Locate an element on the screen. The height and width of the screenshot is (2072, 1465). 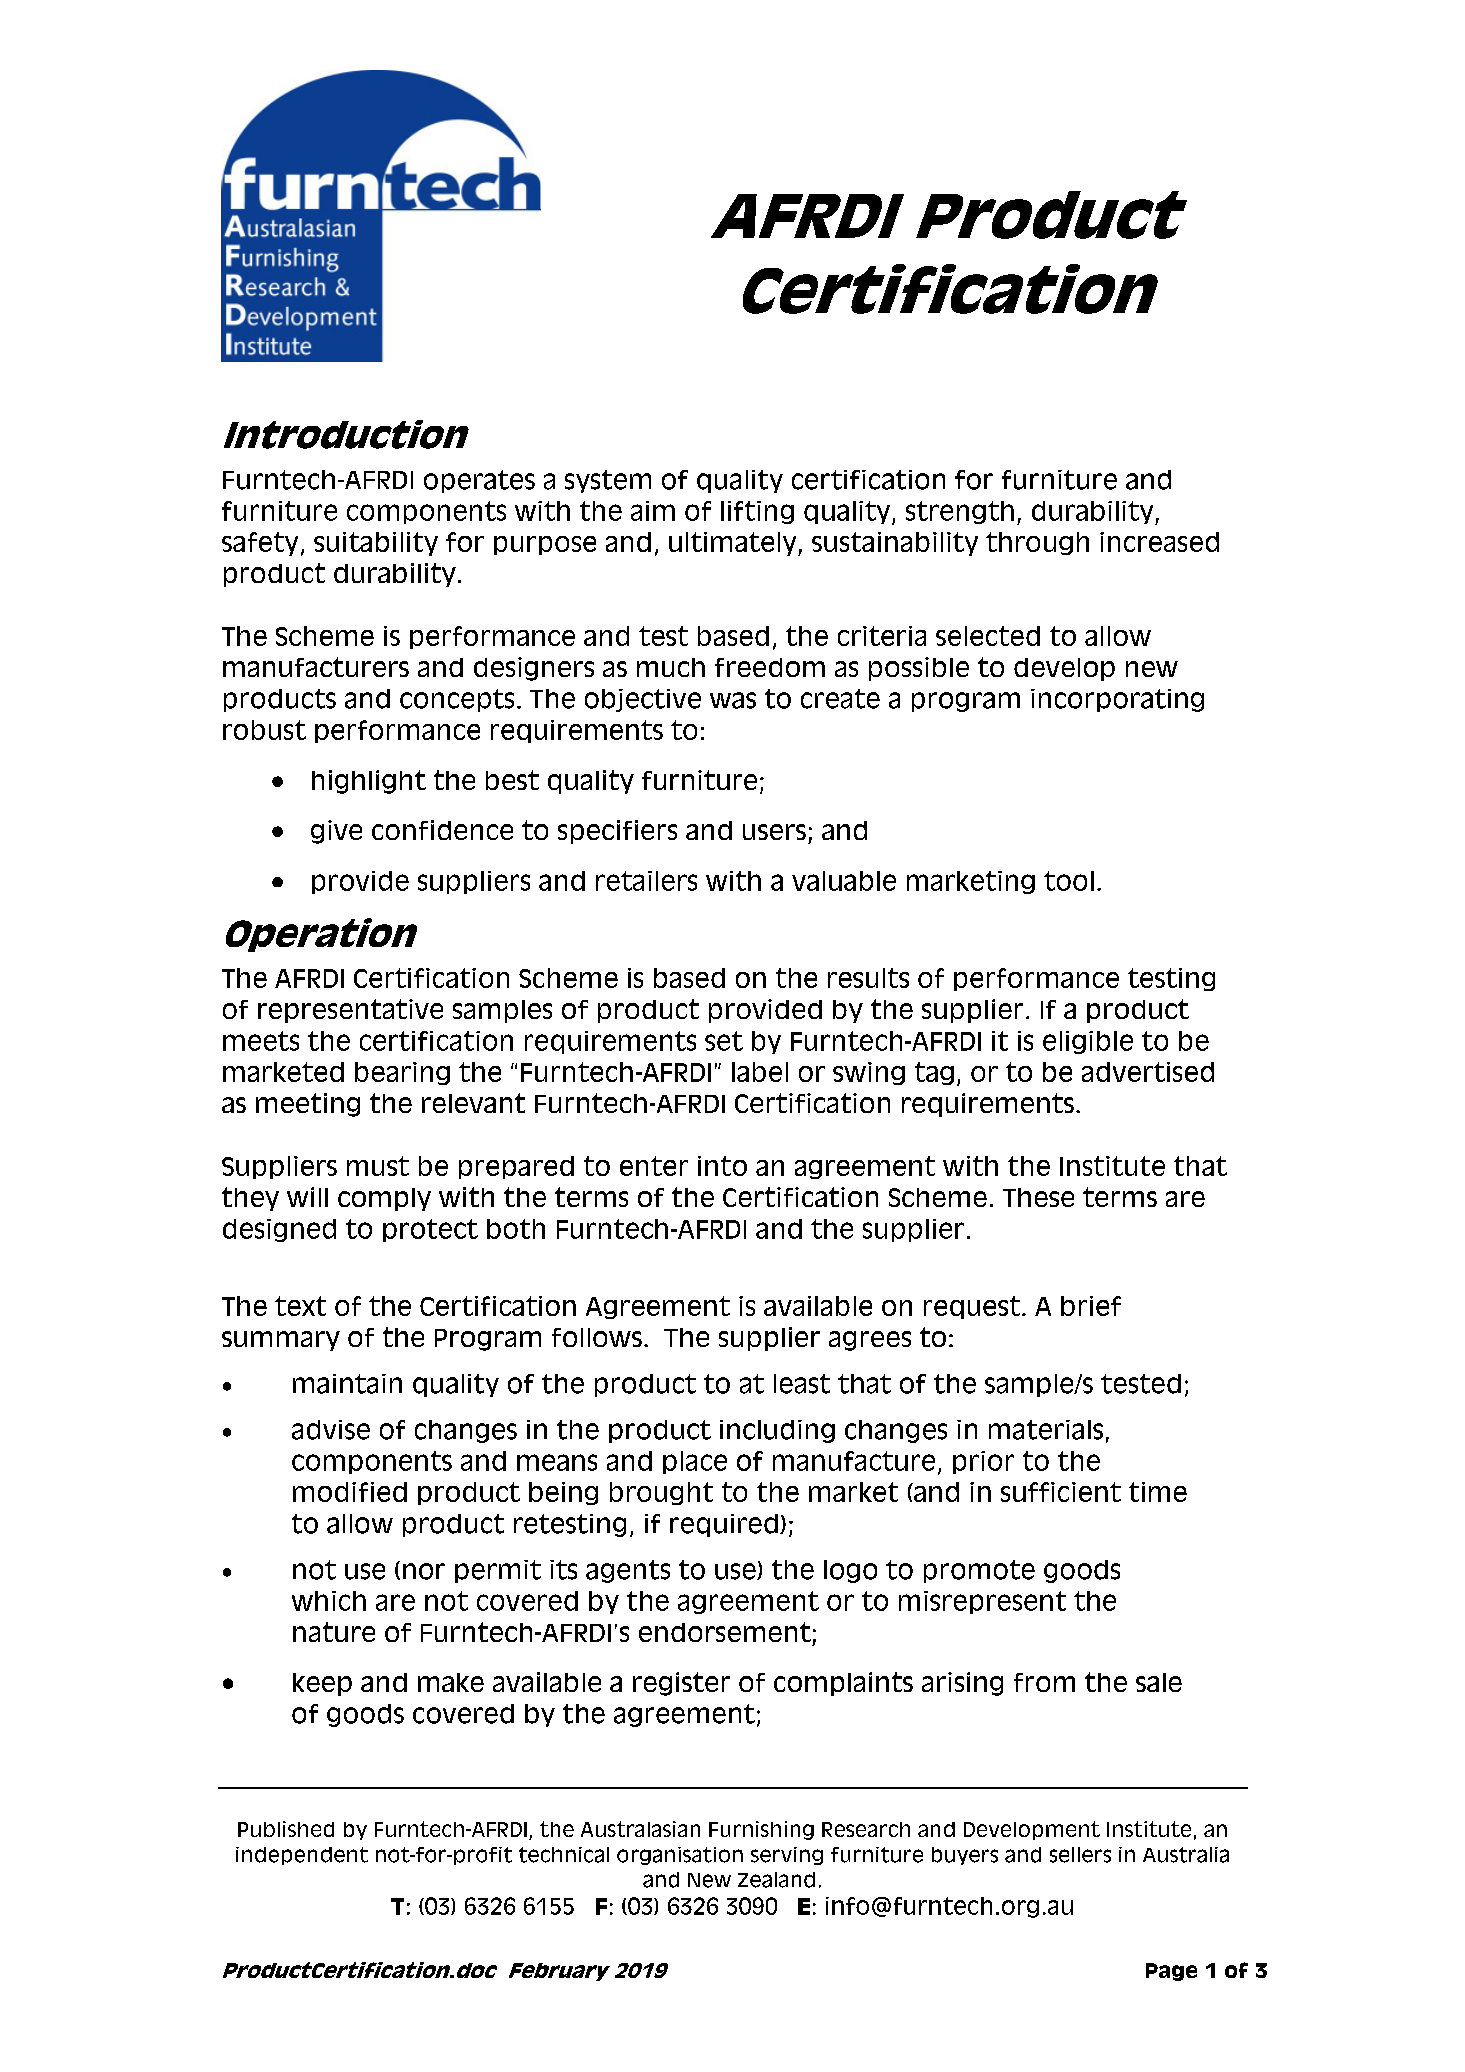
independent is located at coordinates (302, 1856).
